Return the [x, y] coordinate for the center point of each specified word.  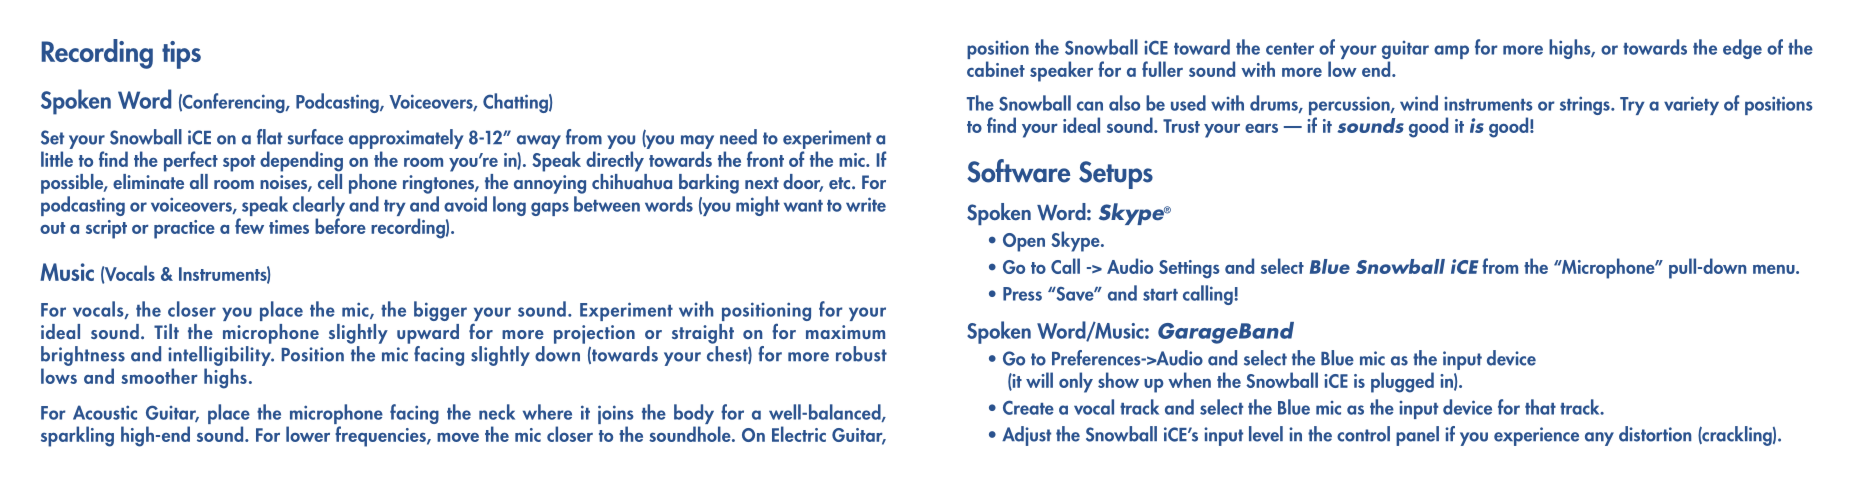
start [1160, 295]
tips [181, 55]
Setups [1116, 175]
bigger [440, 311]
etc [841, 183]
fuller [1162, 69]
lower [308, 434]
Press [1022, 294]
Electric [799, 434]
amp [1451, 52]
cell [330, 180]
